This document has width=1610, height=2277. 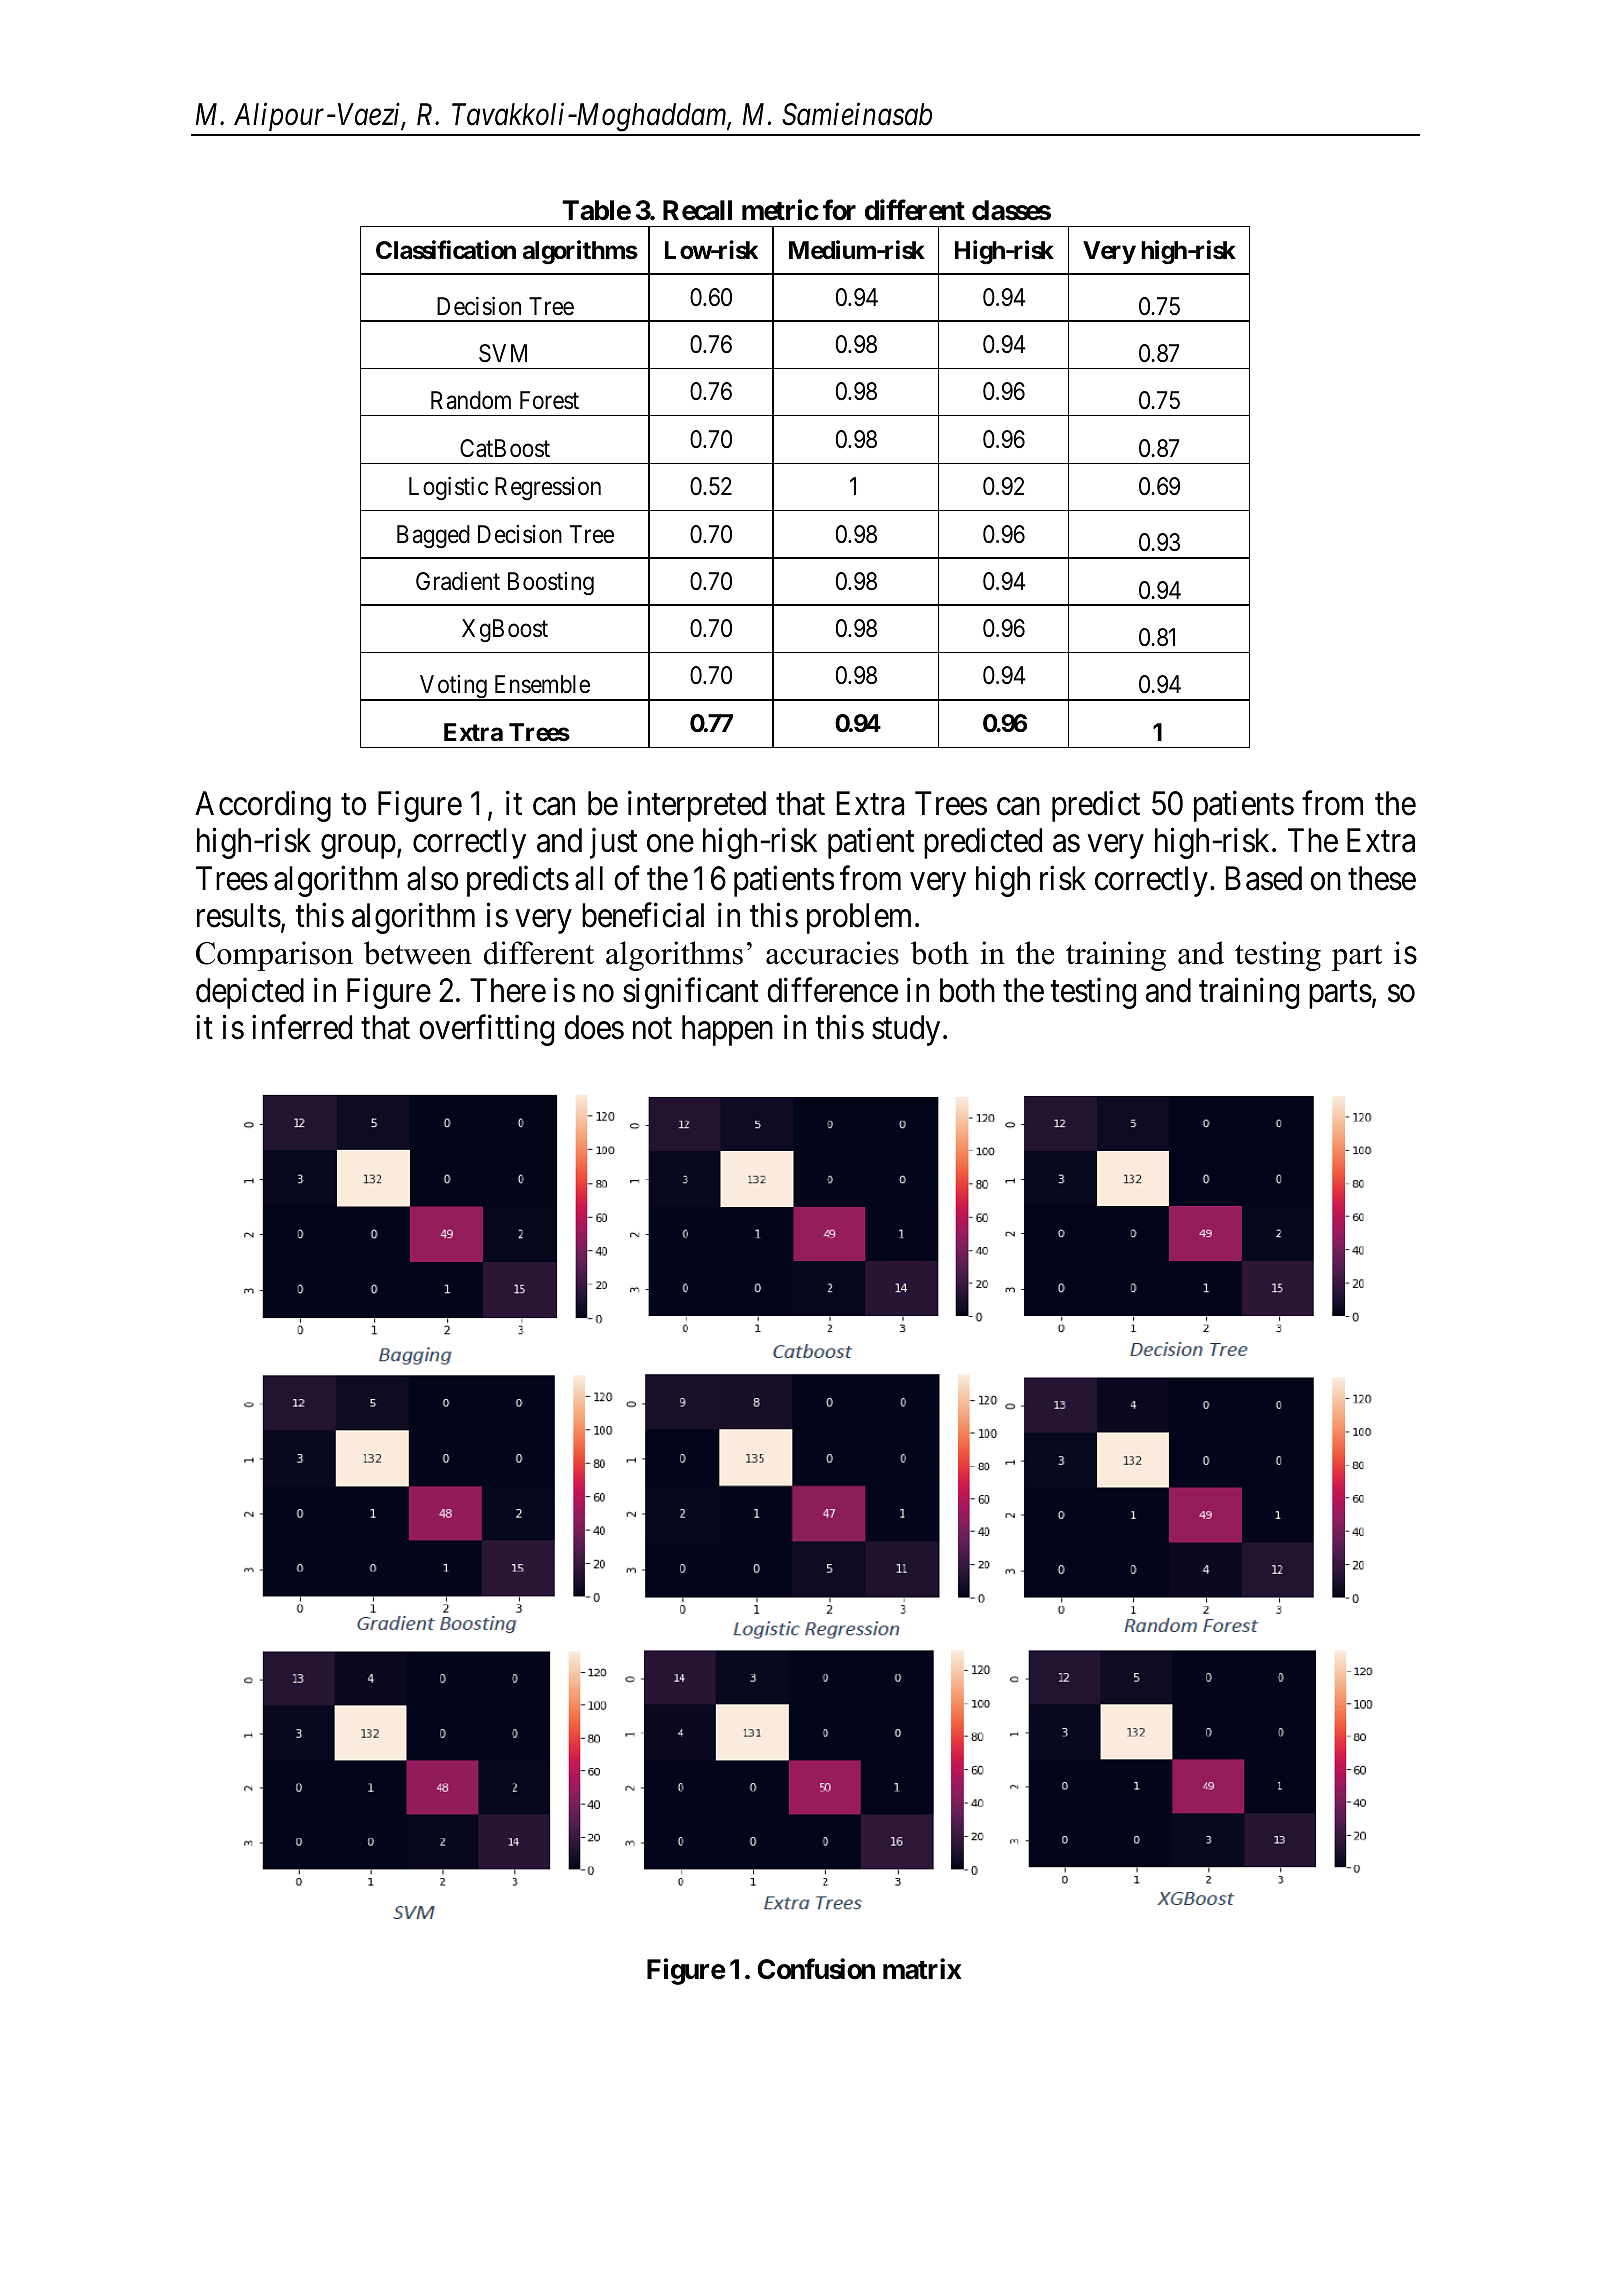 I want to click on study, so click(x=906, y=1030).
